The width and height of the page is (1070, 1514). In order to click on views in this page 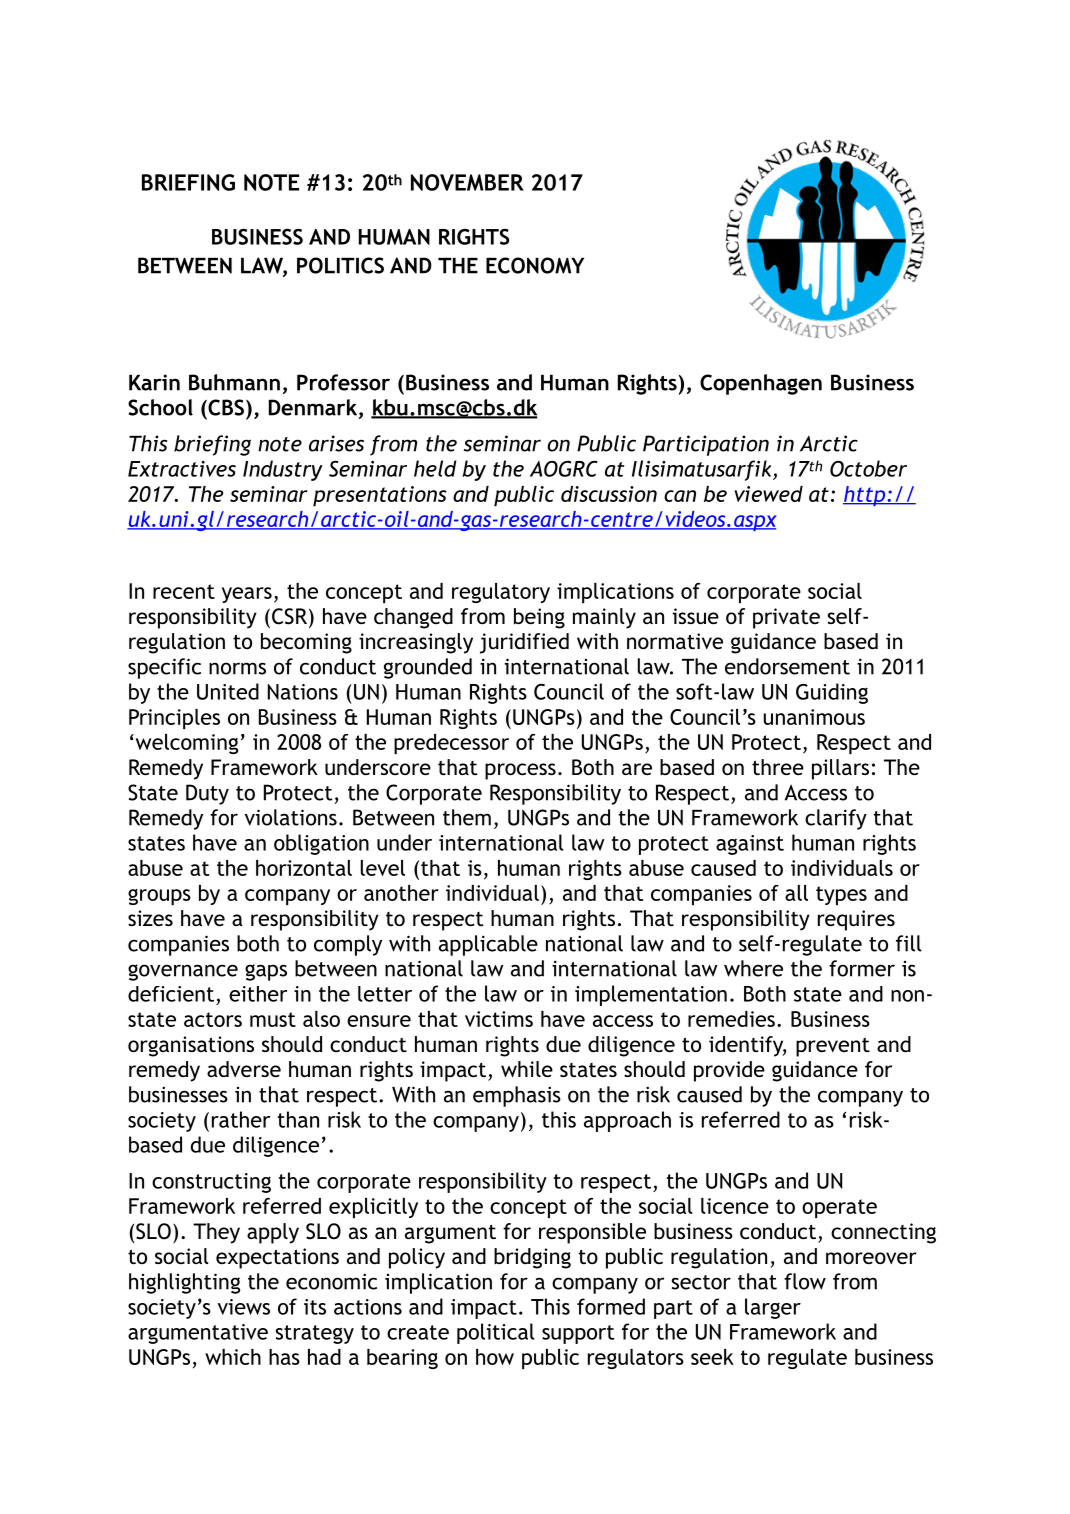, I will do `click(244, 1307)`.
